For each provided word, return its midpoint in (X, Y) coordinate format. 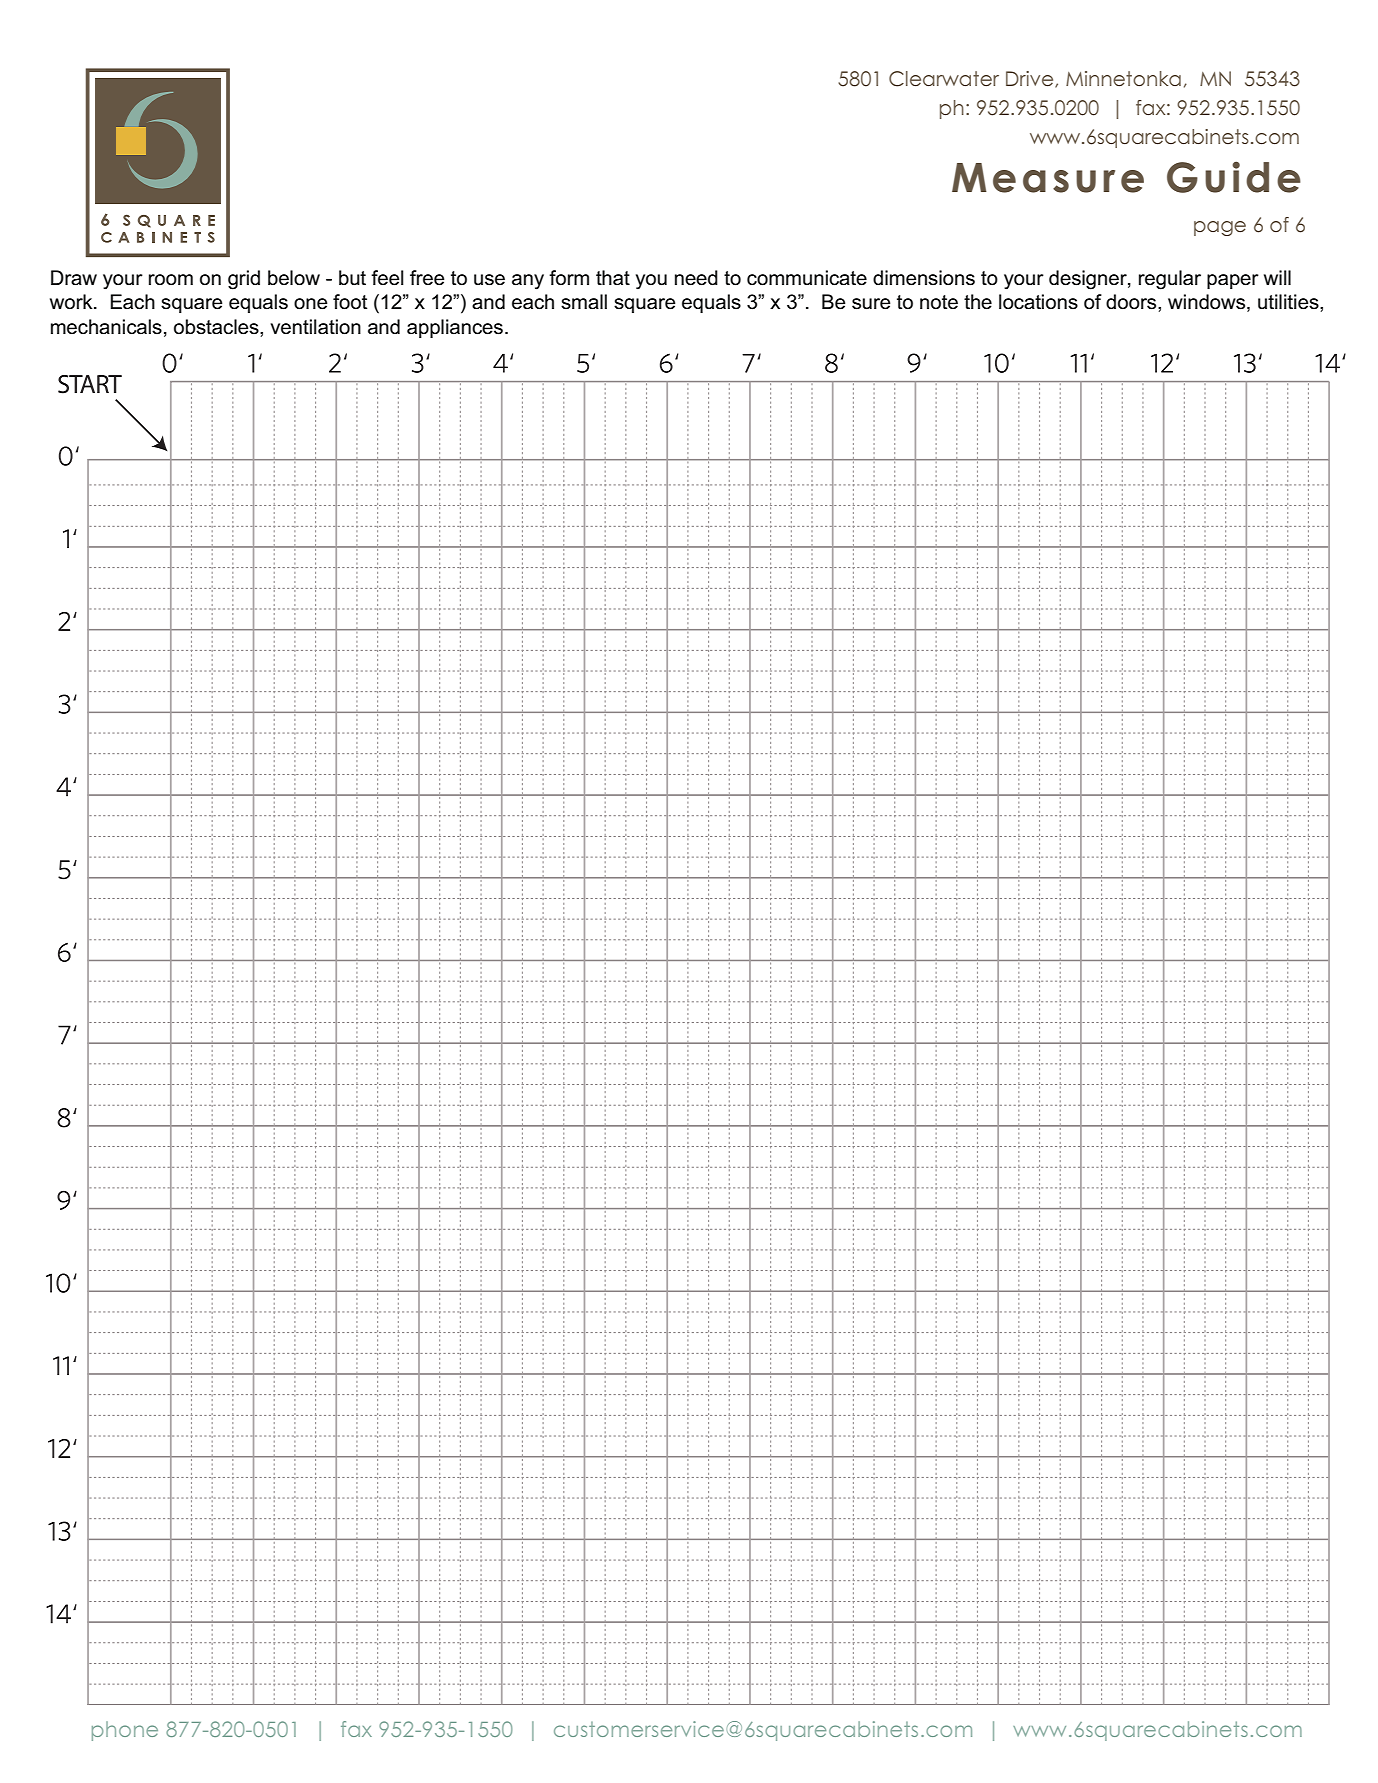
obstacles (217, 327)
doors (1132, 302)
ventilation (315, 327)
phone (125, 1731)
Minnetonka (1123, 78)
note (939, 302)
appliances (455, 328)
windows (1208, 303)
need (696, 278)
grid (244, 280)
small (584, 302)
